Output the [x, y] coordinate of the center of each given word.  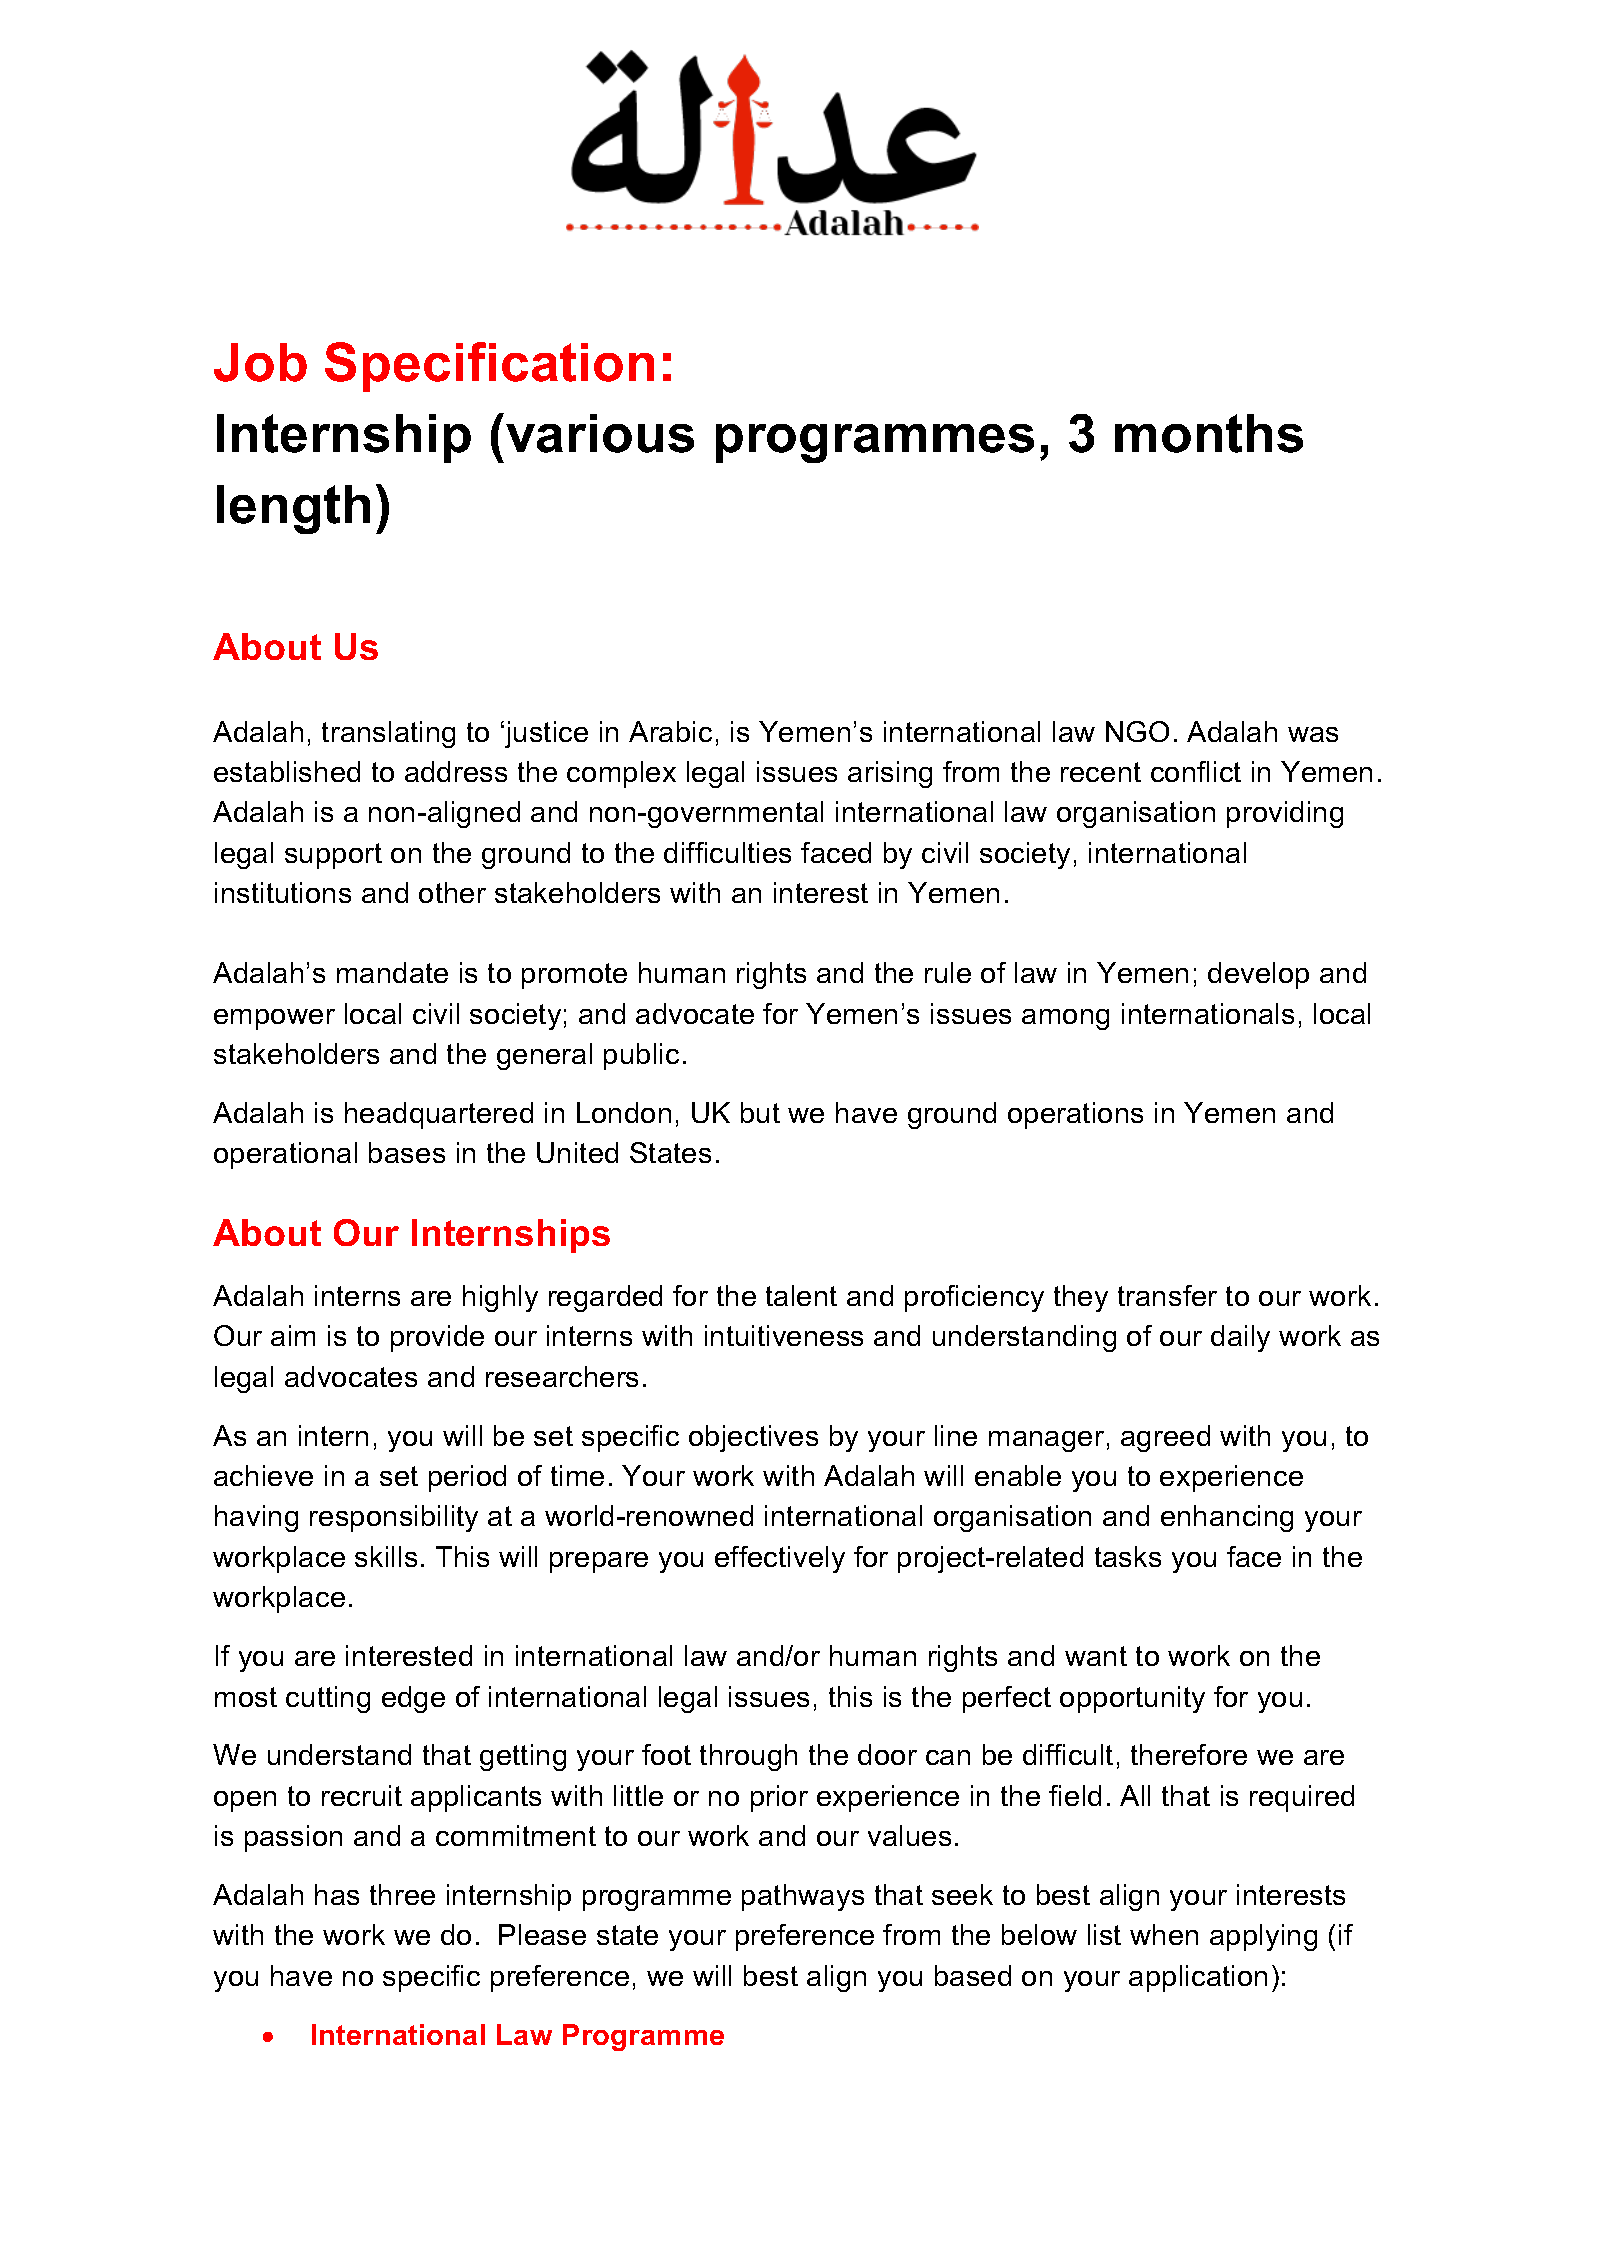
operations [1075, 1115]
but [760, 1112]
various [600, 433]
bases [407, 1152]
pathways [803, 1897]
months [1209, 433]
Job [260, 362]
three [402, 1894]
